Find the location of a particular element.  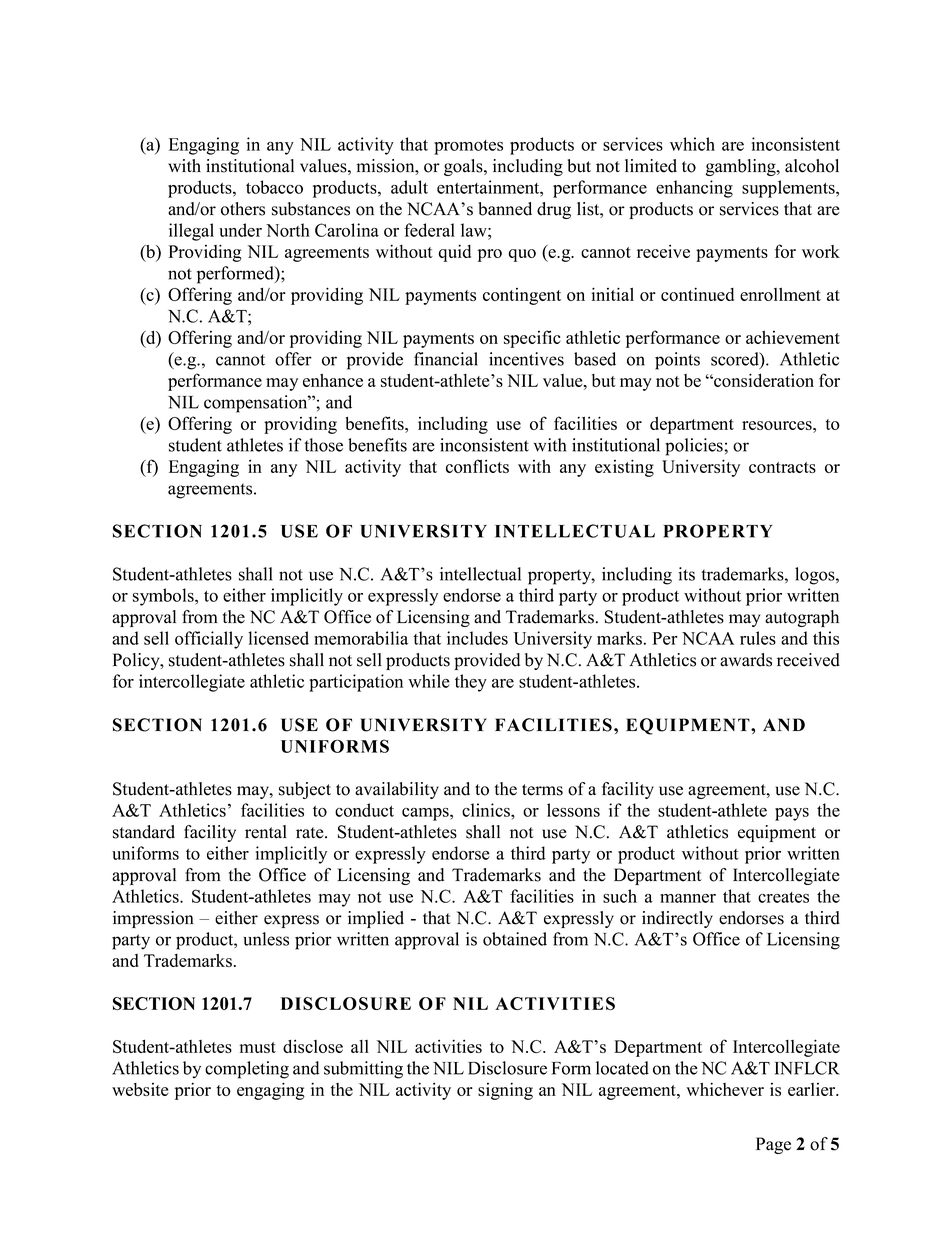

conflicts is located at coordinates (477, 466).
